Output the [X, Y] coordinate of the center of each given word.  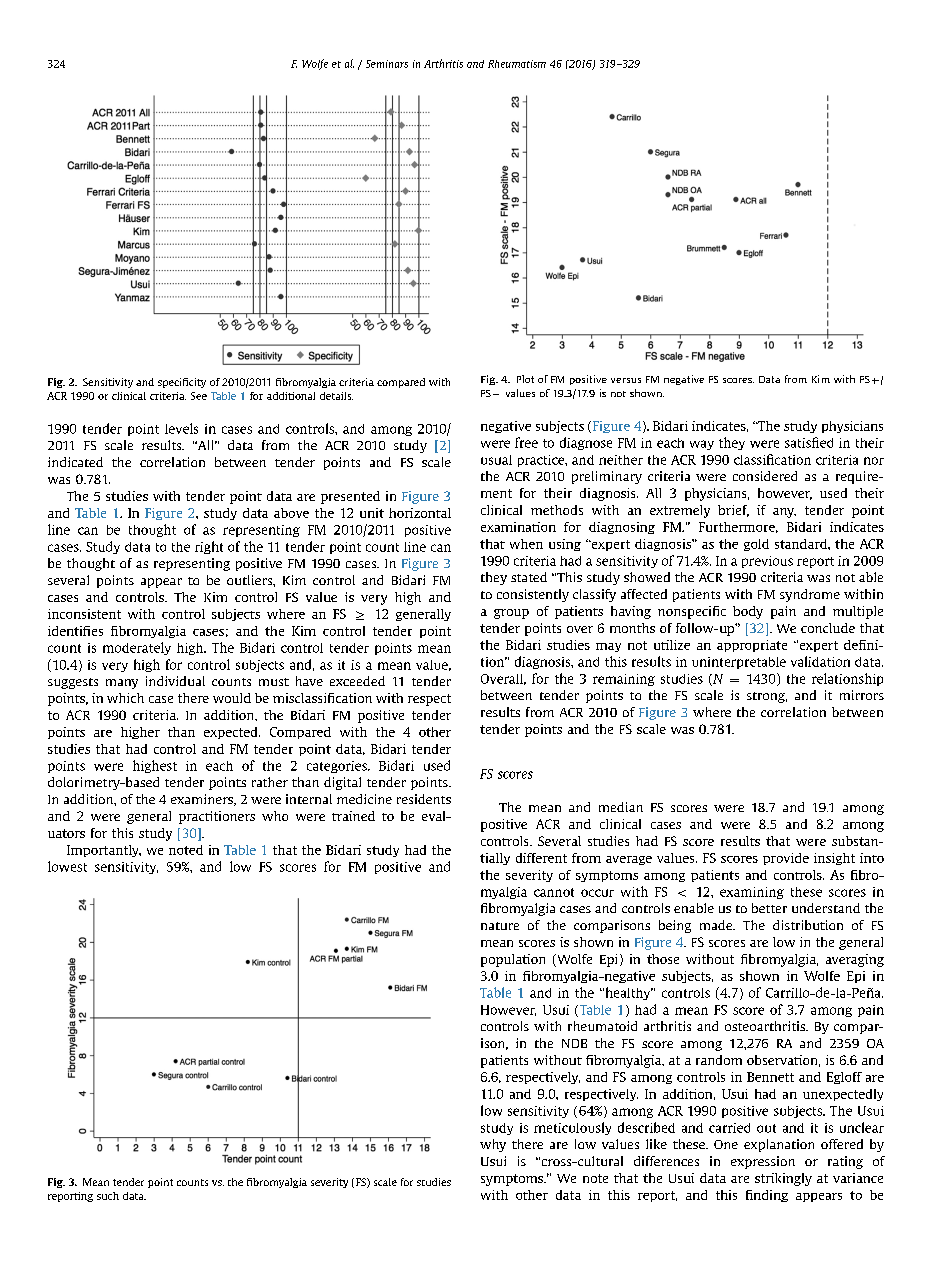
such [108, 1196]
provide [786, 859]
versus [626, 380]
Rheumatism [517, 64]
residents [424, 799]
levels [181, 428]
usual [496, 460]
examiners [203, 800]
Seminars [387, 64]
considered [765, 476]
